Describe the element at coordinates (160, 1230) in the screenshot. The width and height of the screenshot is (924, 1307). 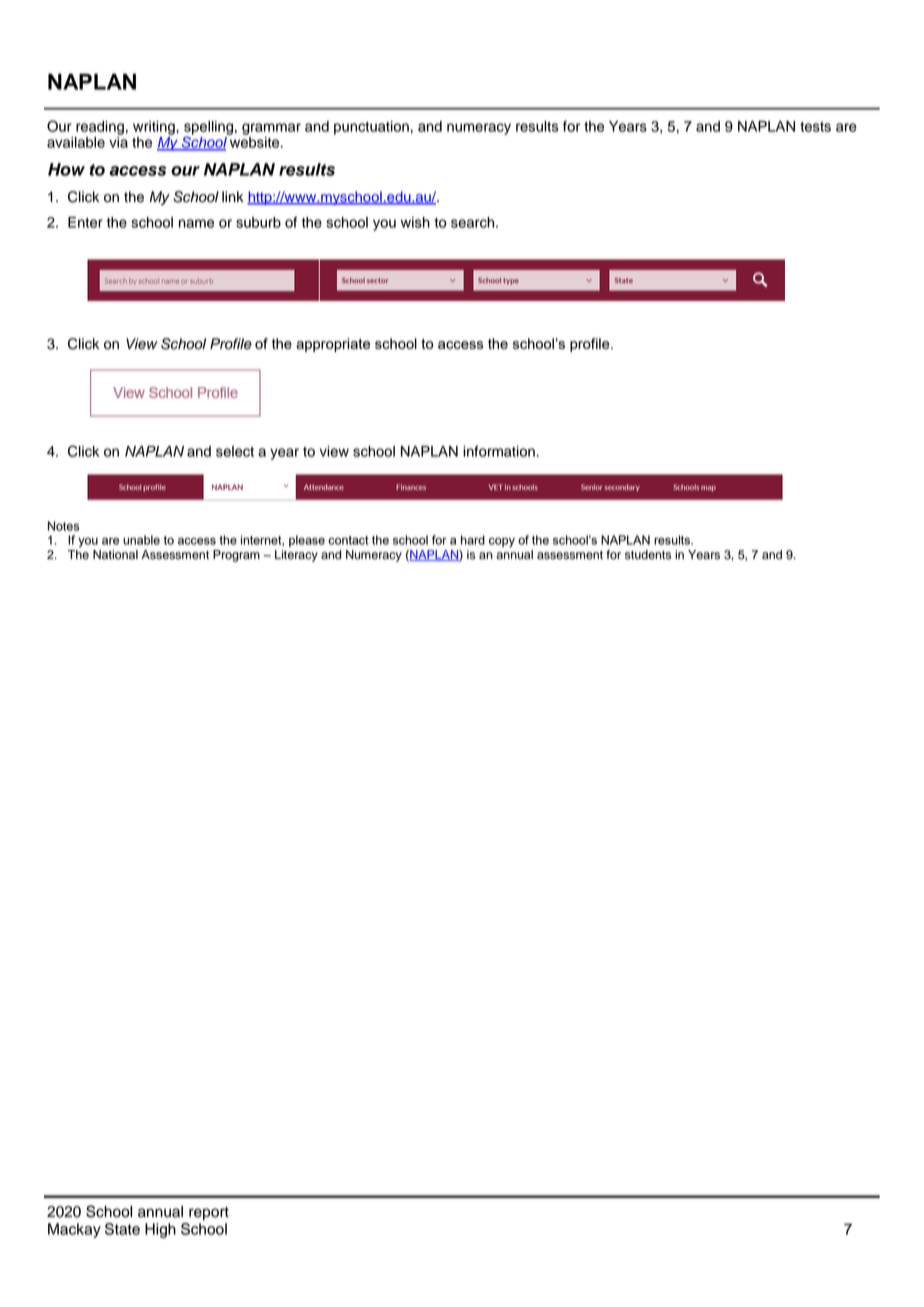
I see `High` at that location.
